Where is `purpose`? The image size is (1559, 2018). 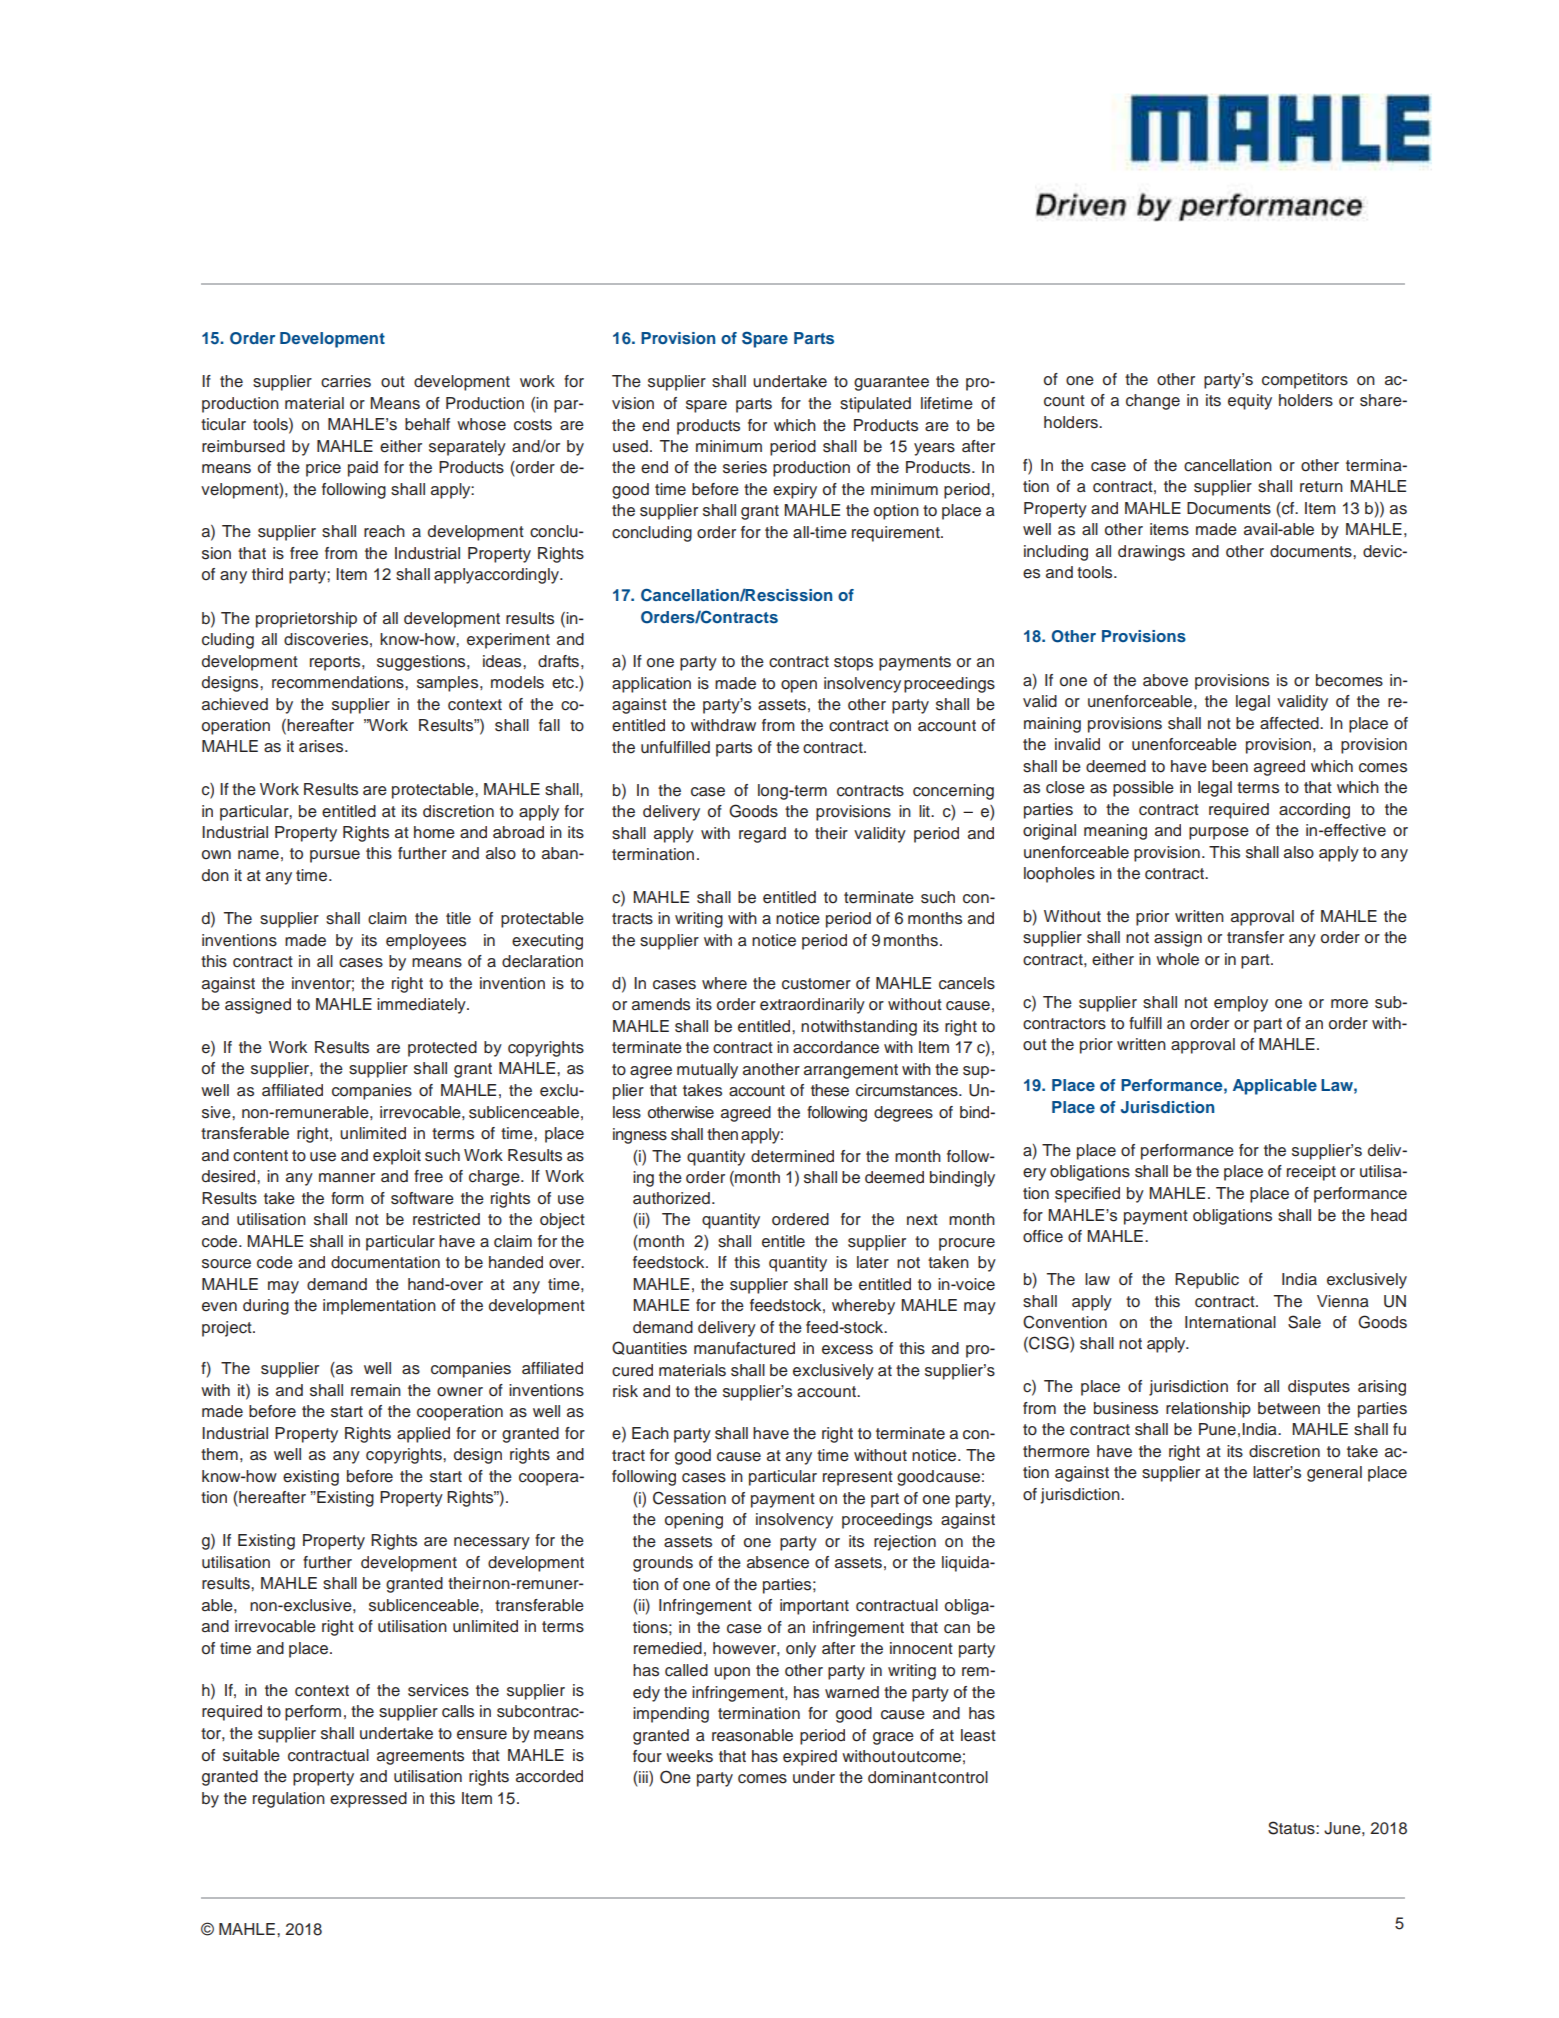
purpose is located at coordinates (1219, 833).
